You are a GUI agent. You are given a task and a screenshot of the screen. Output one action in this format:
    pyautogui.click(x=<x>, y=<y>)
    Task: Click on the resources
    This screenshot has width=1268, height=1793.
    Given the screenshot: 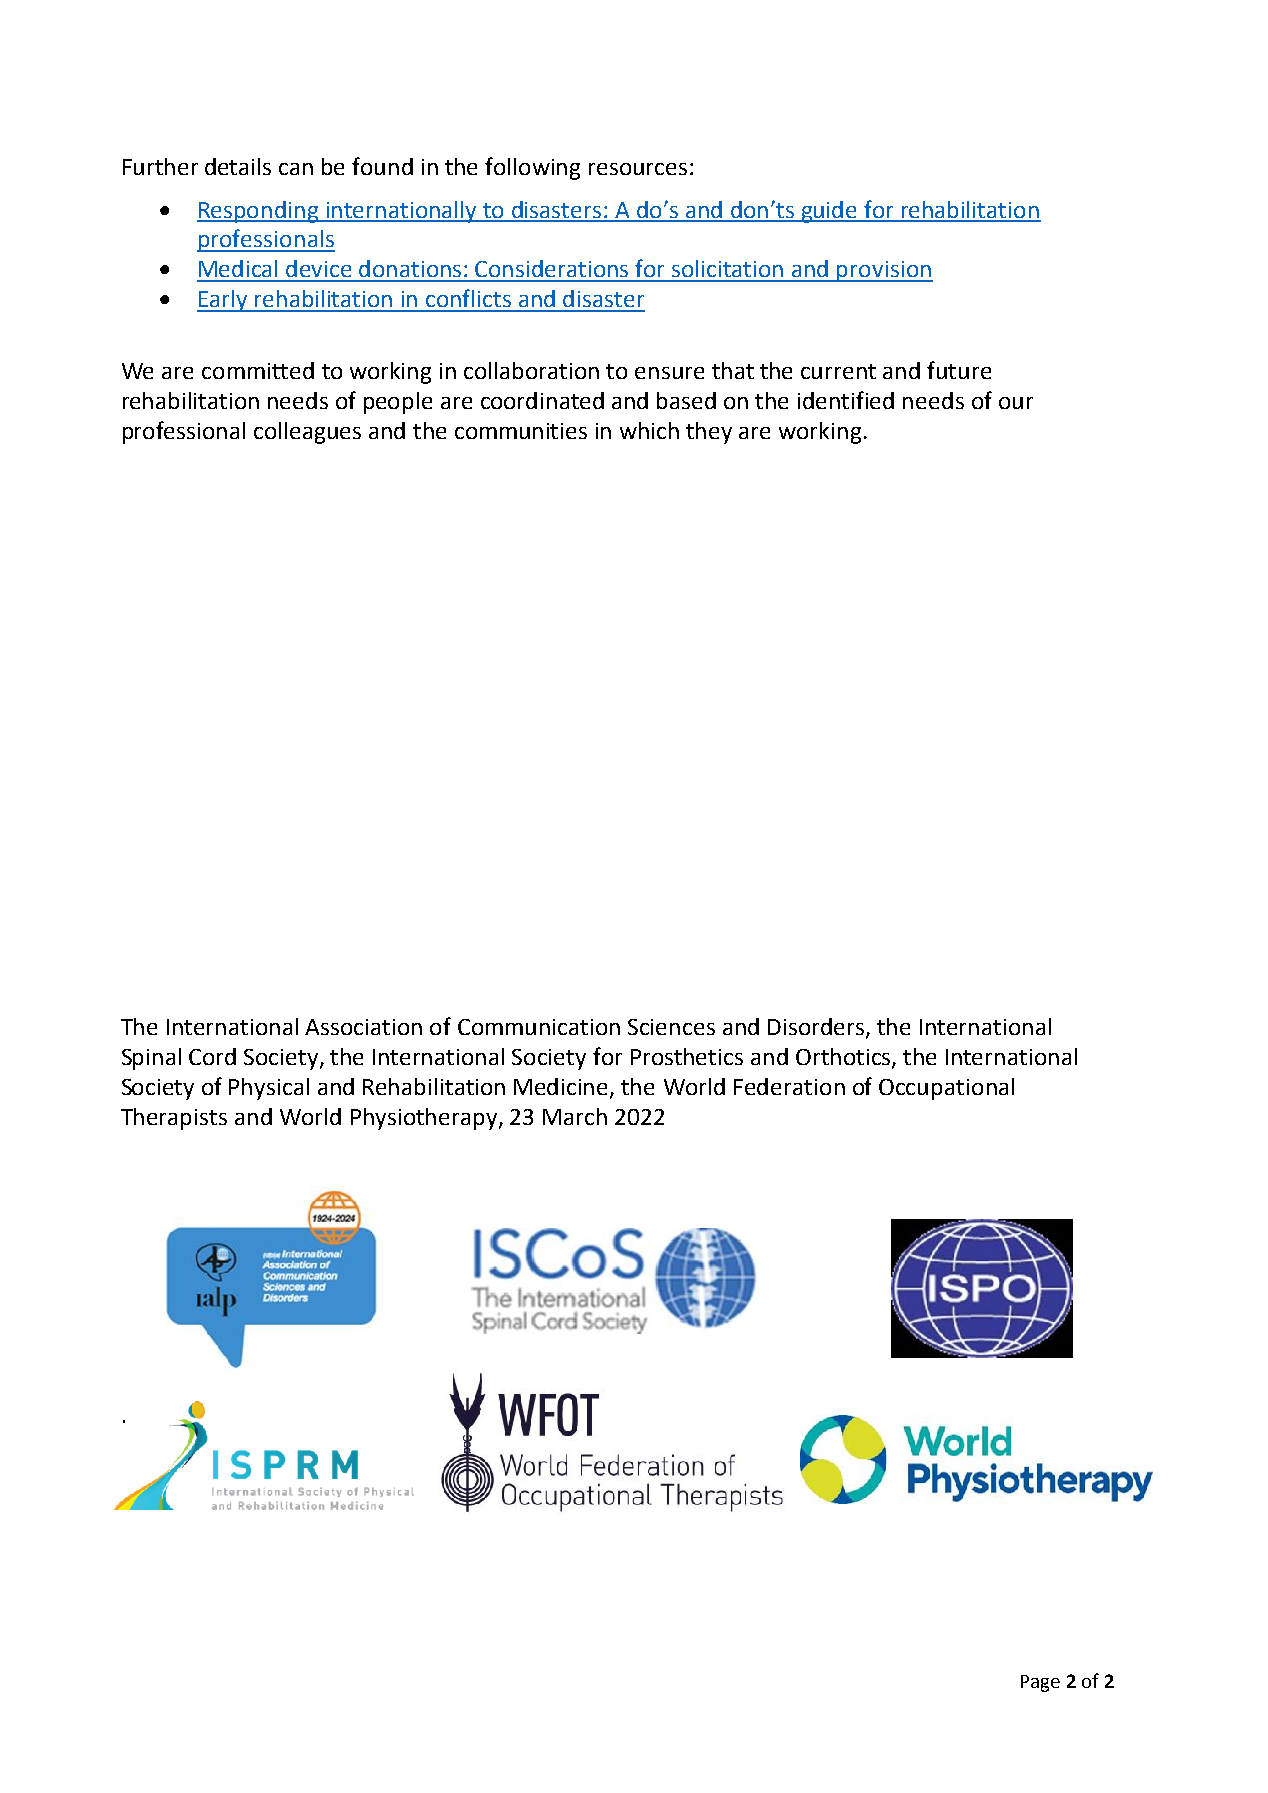 What is the action you would take?
    pyautogui.click(x=638, y=169)
